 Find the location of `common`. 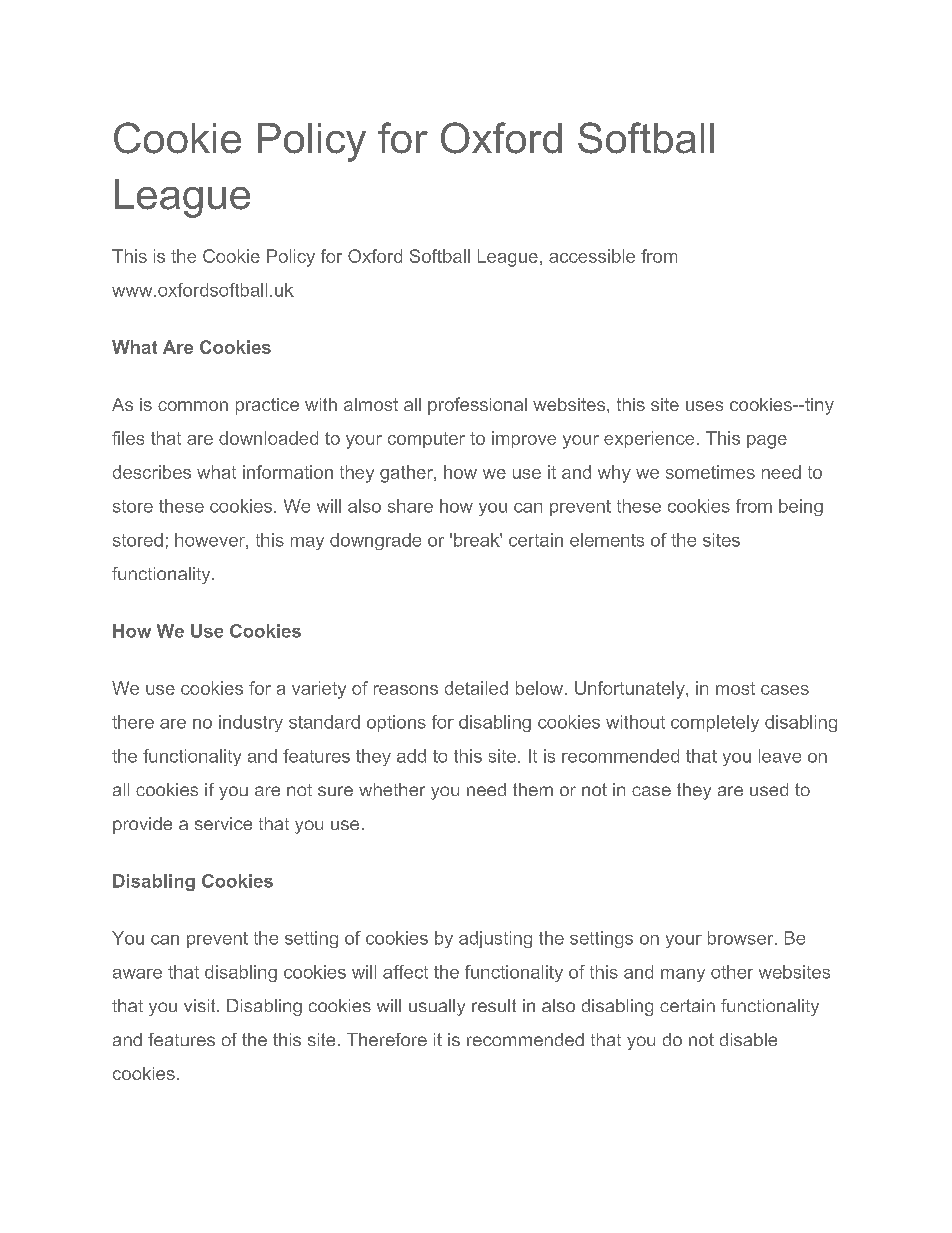

common is located at coordinates (193, 406).
